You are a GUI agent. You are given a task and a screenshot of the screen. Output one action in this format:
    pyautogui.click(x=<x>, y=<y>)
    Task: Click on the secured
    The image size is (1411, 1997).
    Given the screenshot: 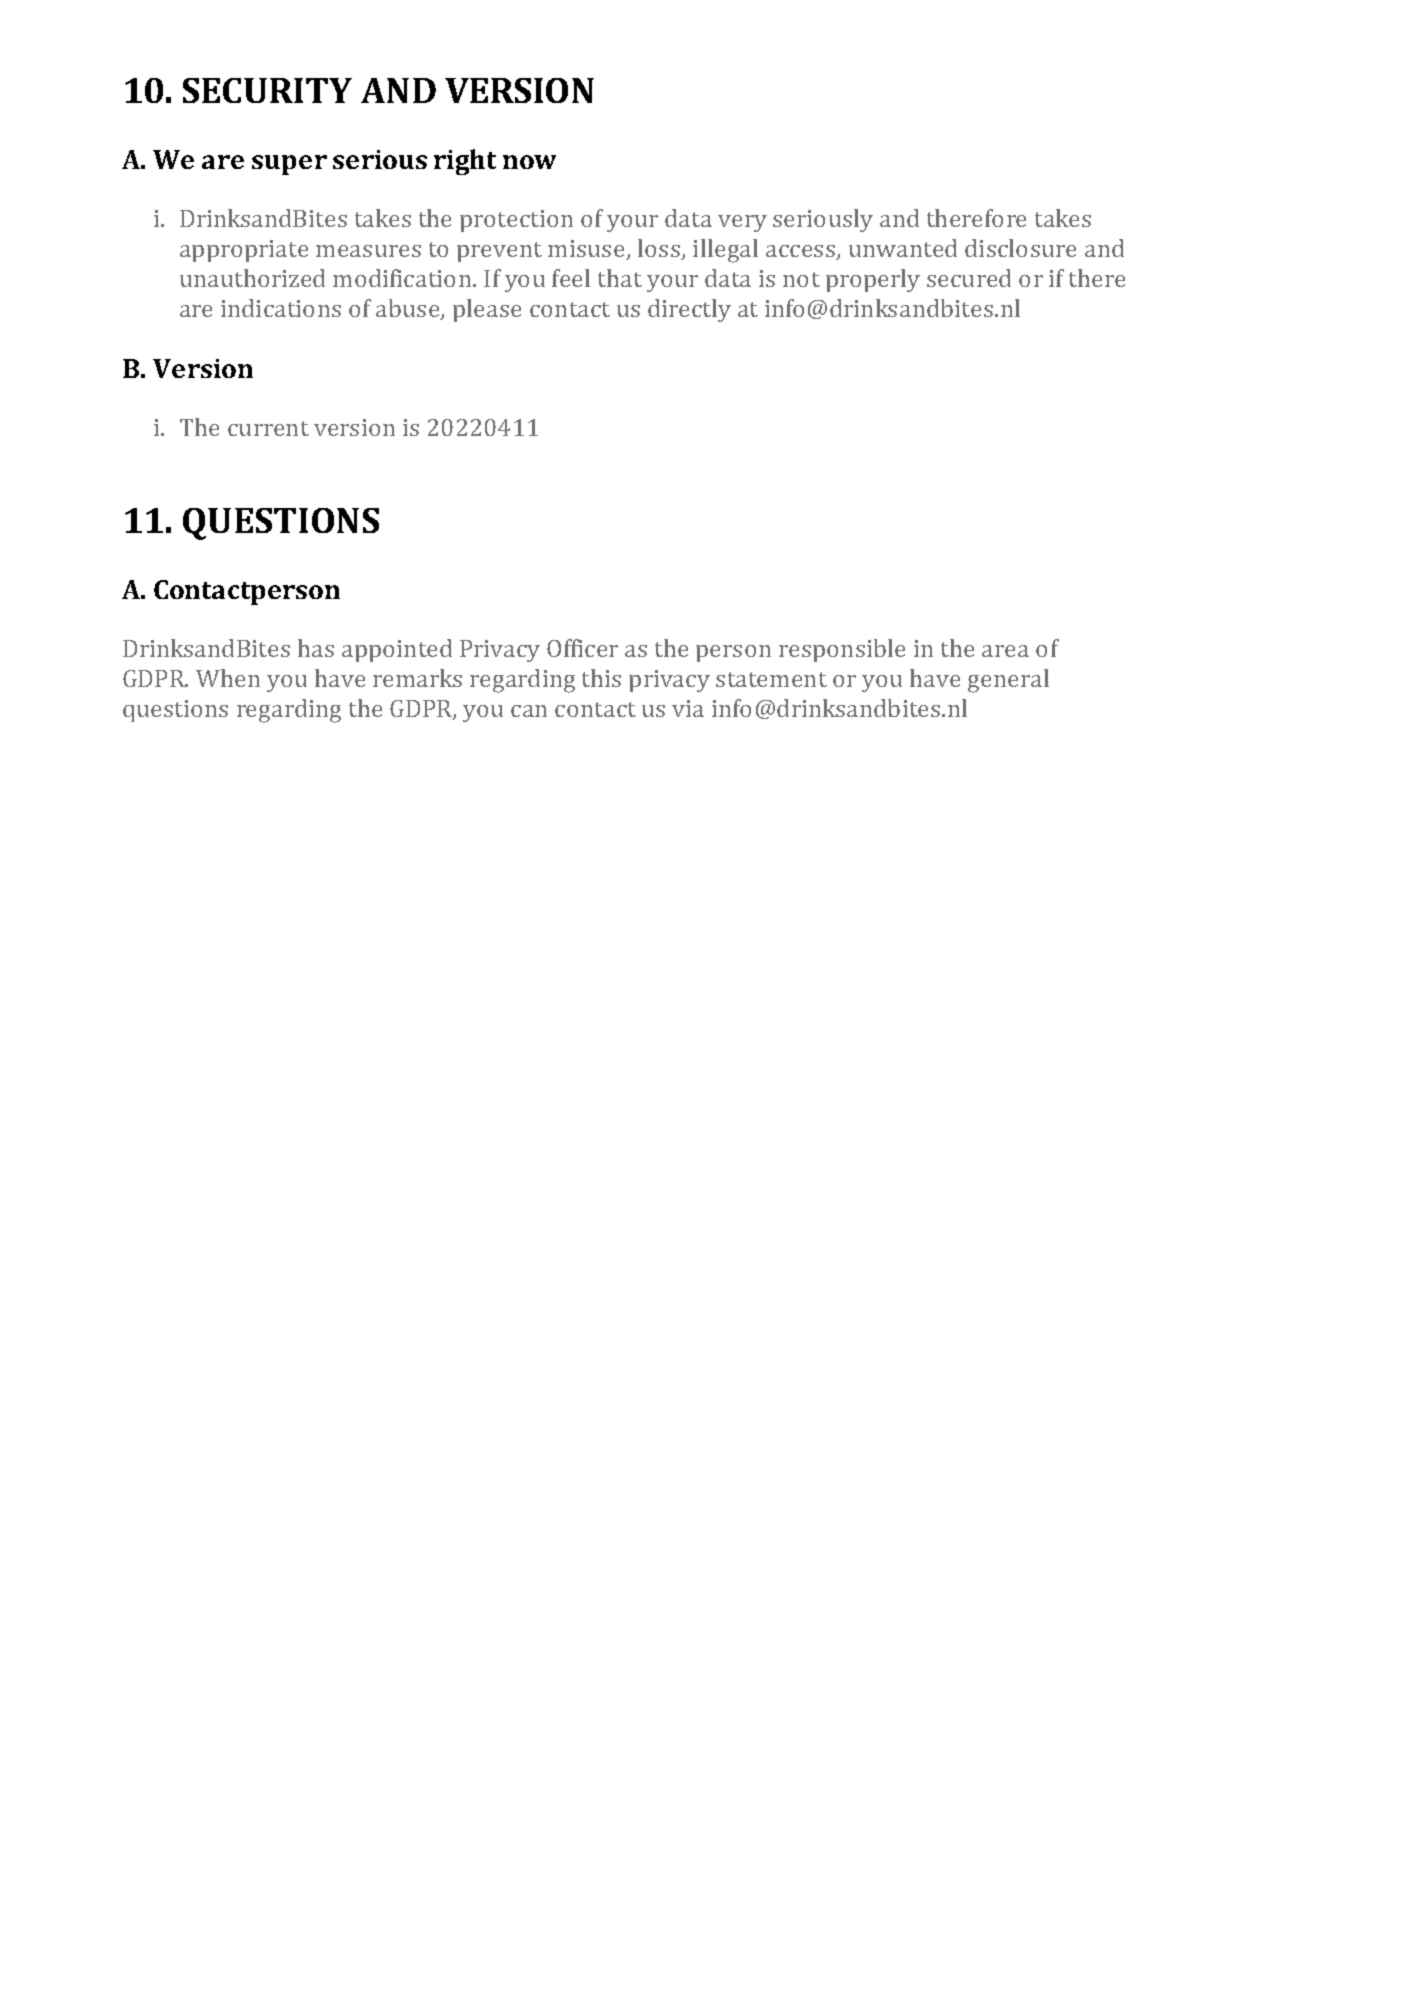 What is the action you would take?
    pyautogui.click(x=969, y=278)
